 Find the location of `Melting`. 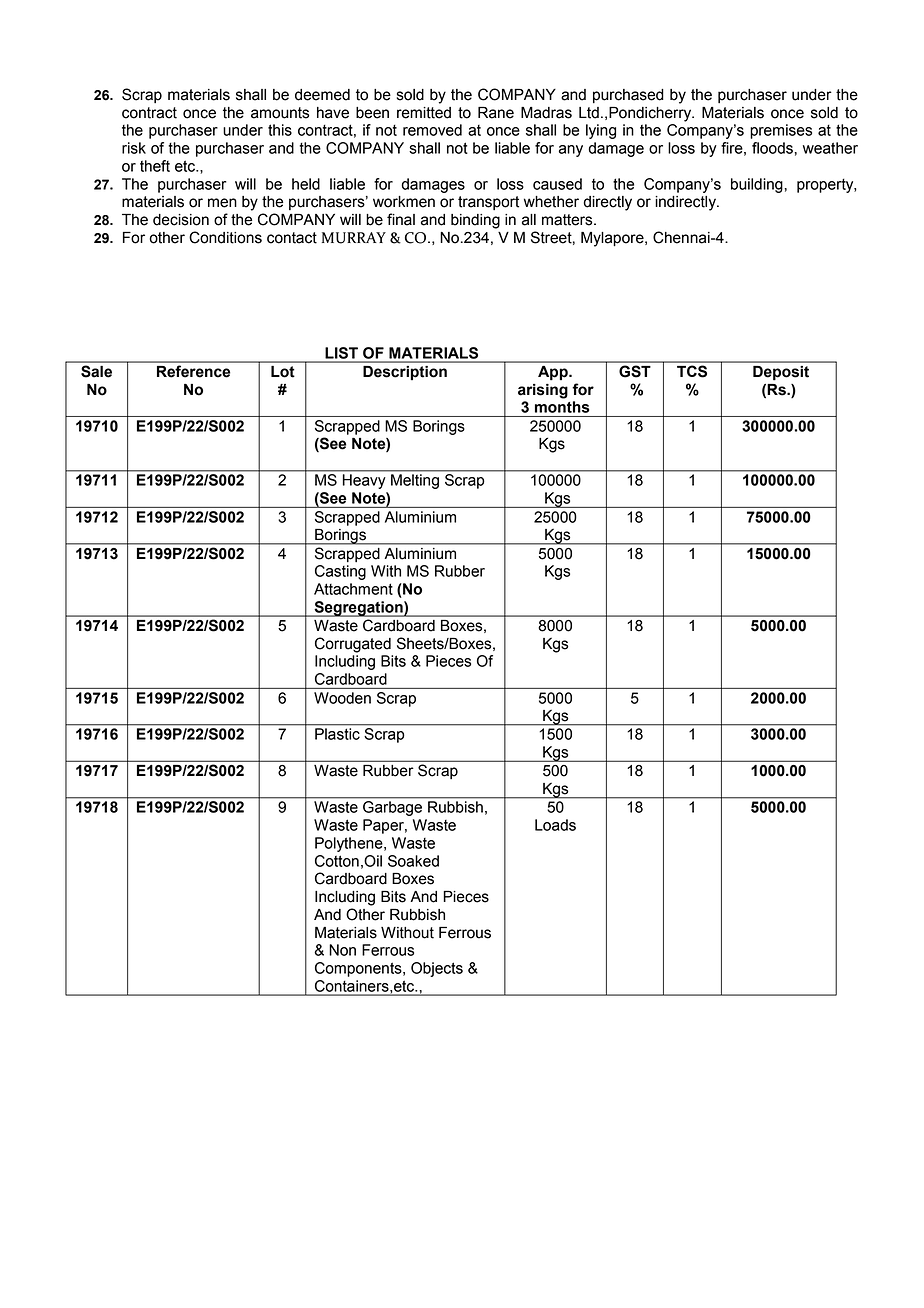

Melting is located at coordinates (415, 481).
